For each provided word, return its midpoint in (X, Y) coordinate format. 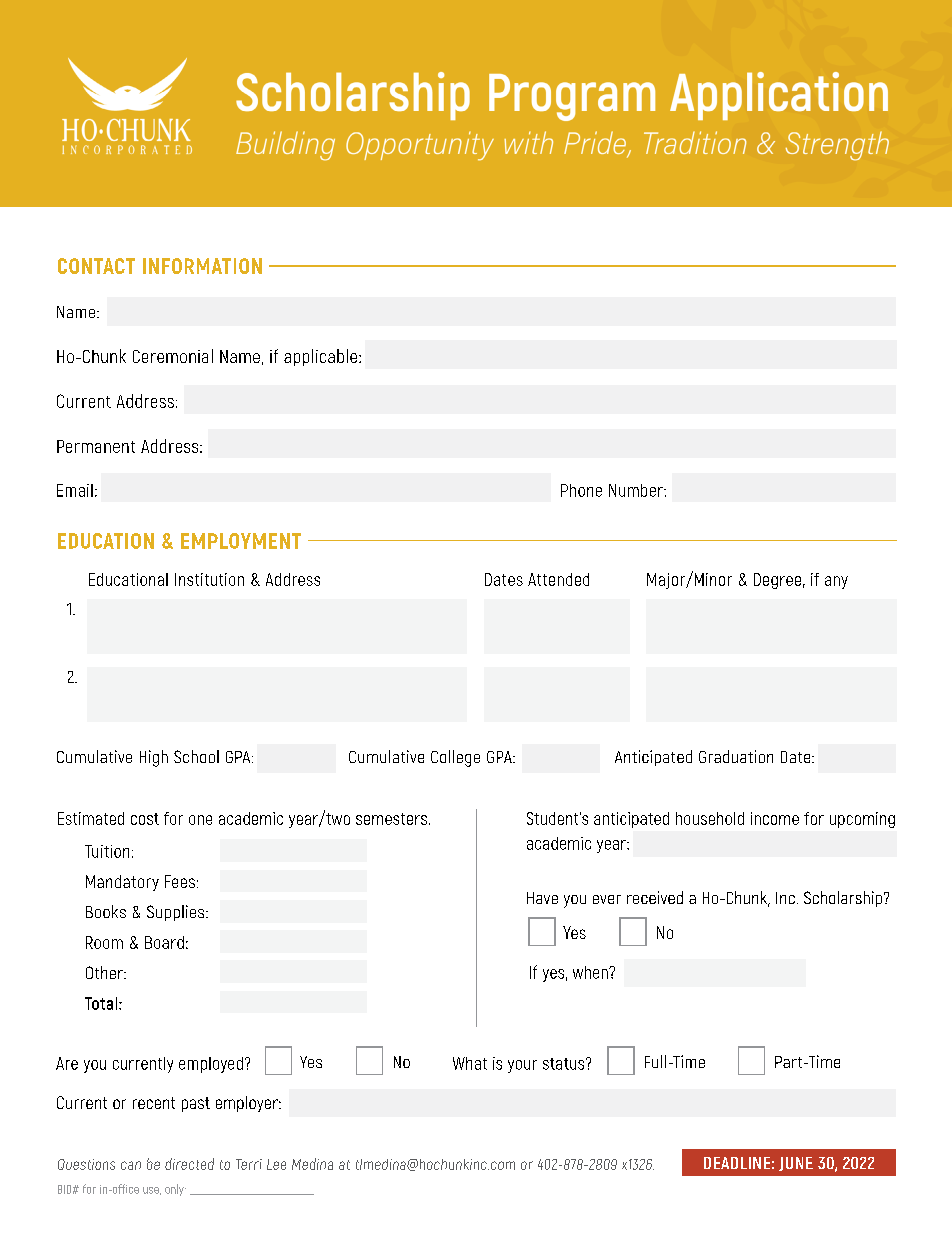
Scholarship (843, 899)
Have (542, 898)
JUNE (796, 1164)
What (470, 1063)
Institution (209, 579)
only (175, 1190)
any (836, 582)
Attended (558, 579)
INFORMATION (202, 266)
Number (637, 490)
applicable (322, 357)
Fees (180, 881)
